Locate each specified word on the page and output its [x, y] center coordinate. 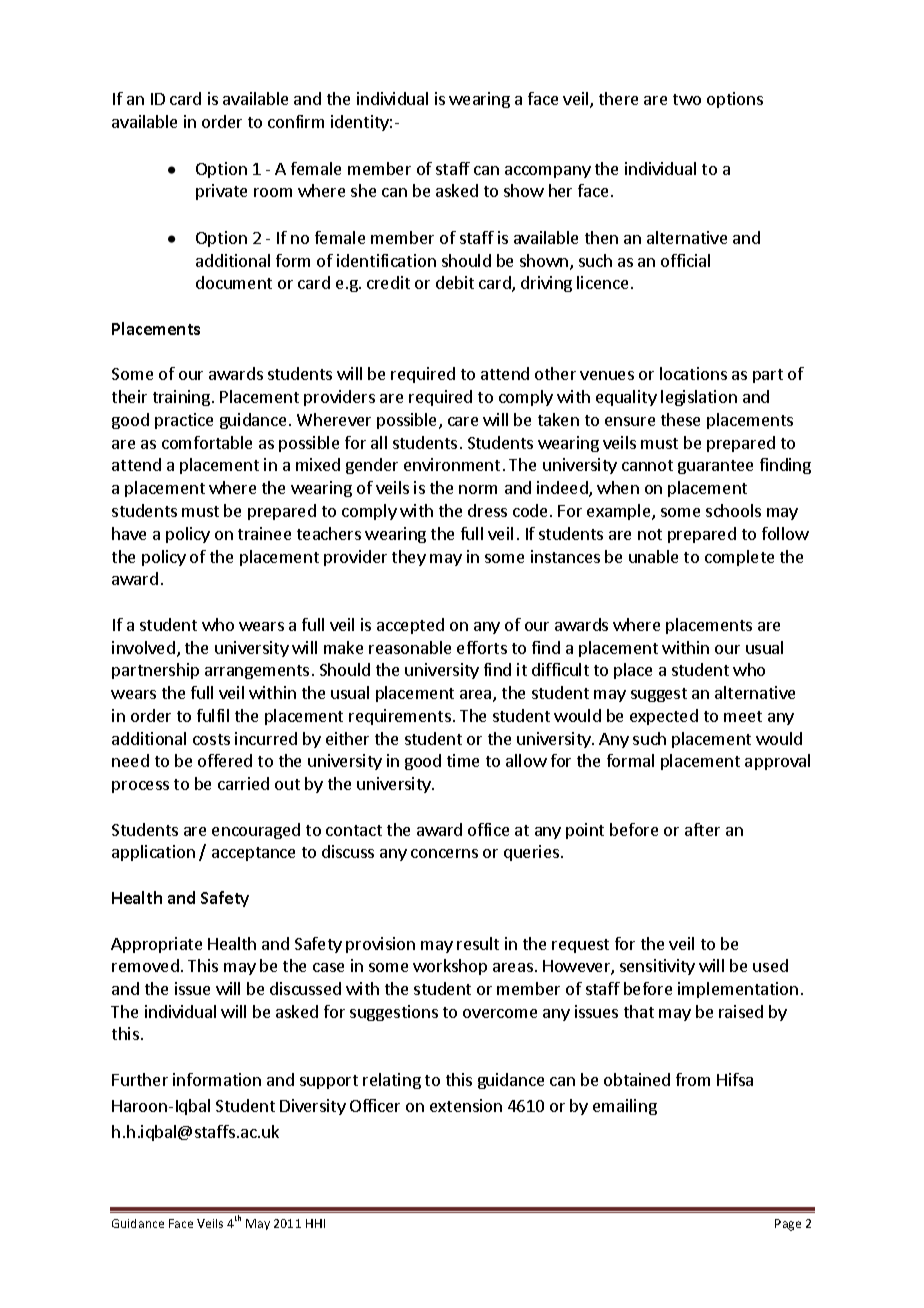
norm [478, 489]
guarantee [715, 467]
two [687, 99]
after [702, 829]
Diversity [313, 1107]
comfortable [207, 442]
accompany [548, 172]
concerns [444, 853]
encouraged [256, 831]
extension [466, 1105]
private [221, 192]
